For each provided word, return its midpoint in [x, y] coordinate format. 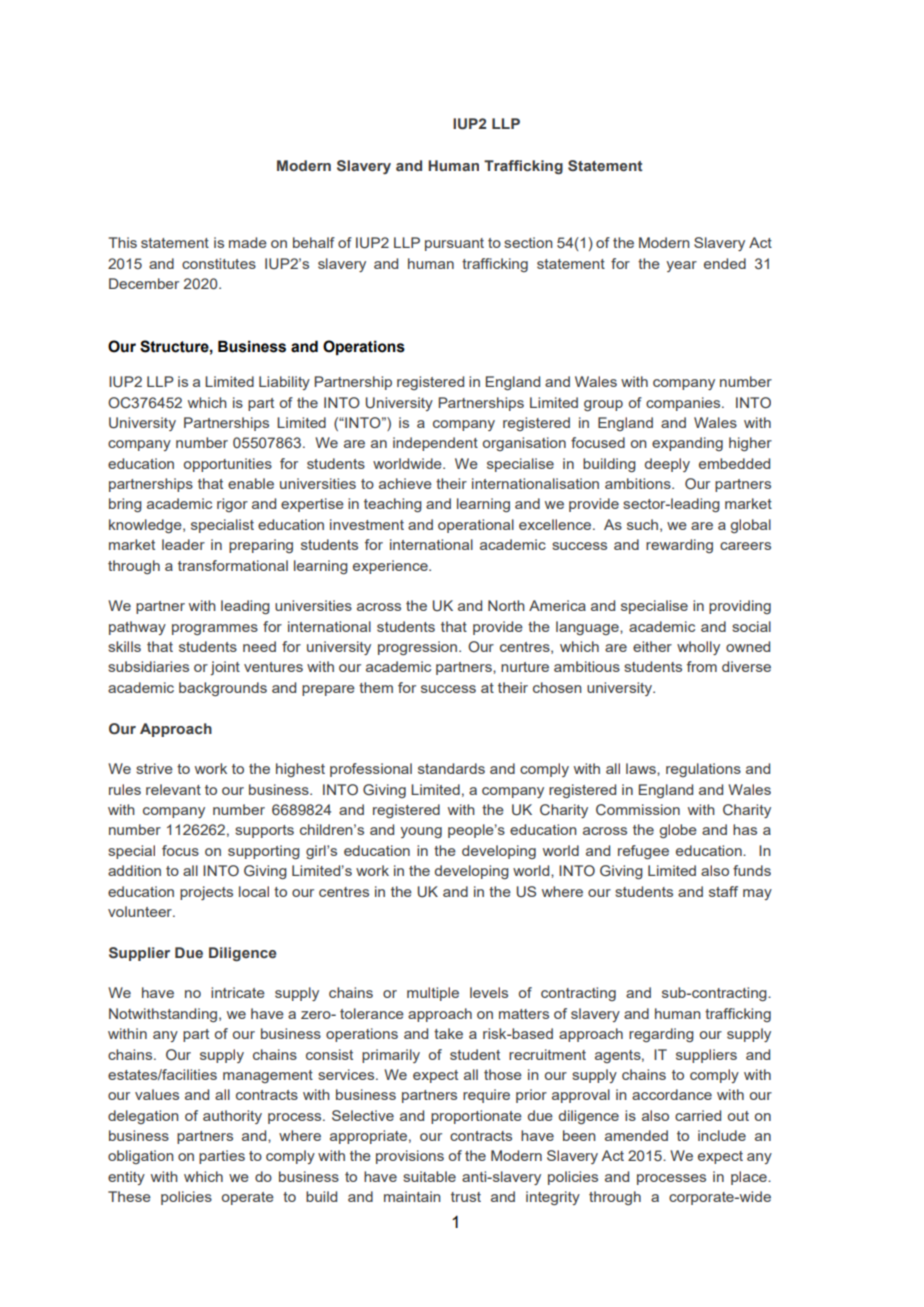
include [722, 1135]
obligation [141, 1157]
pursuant [454, 244]
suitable [429, 1176]
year [681, 266]
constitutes [219, 263]
